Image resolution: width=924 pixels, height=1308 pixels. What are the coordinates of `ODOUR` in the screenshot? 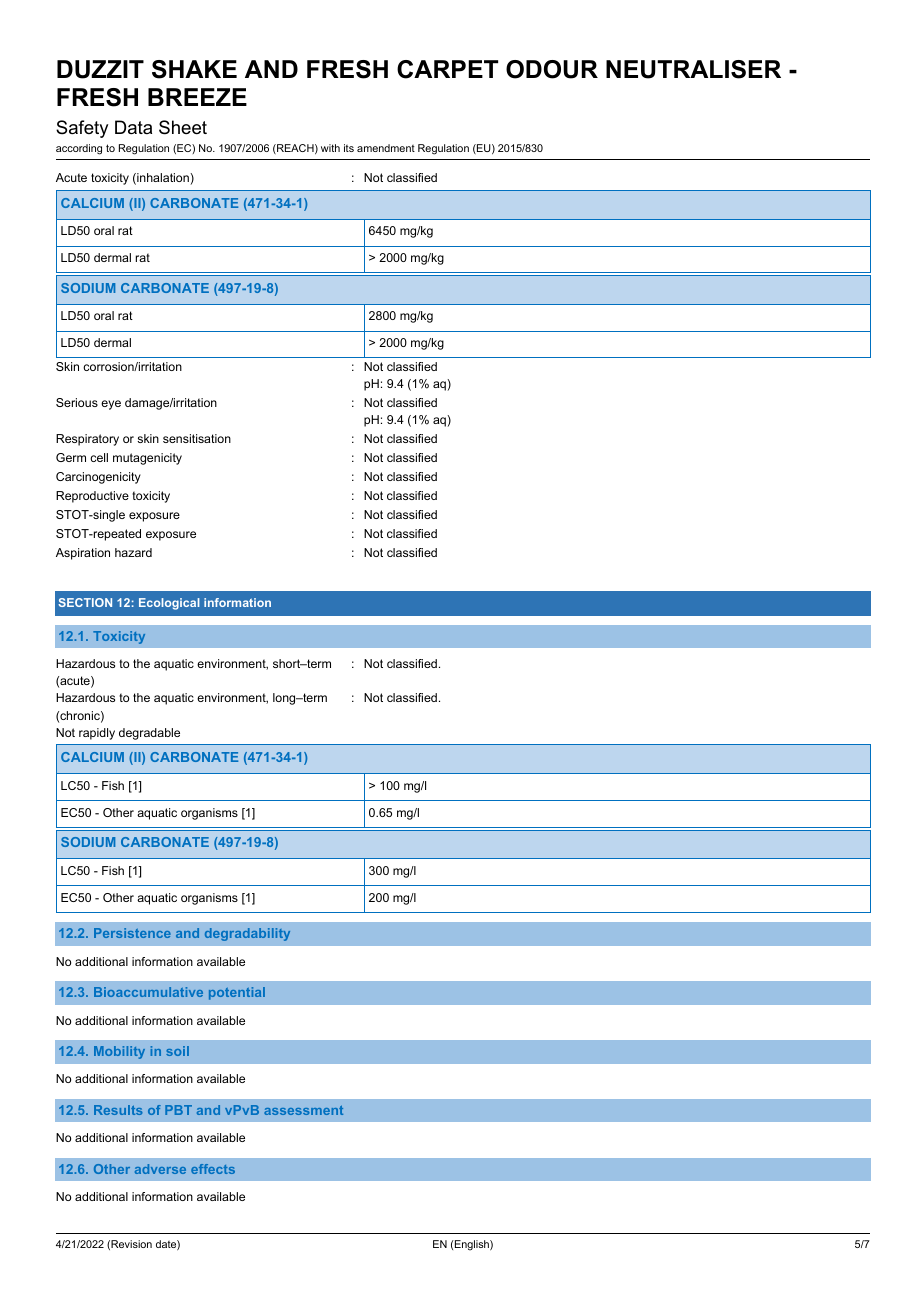 It's located at (552, 69).
